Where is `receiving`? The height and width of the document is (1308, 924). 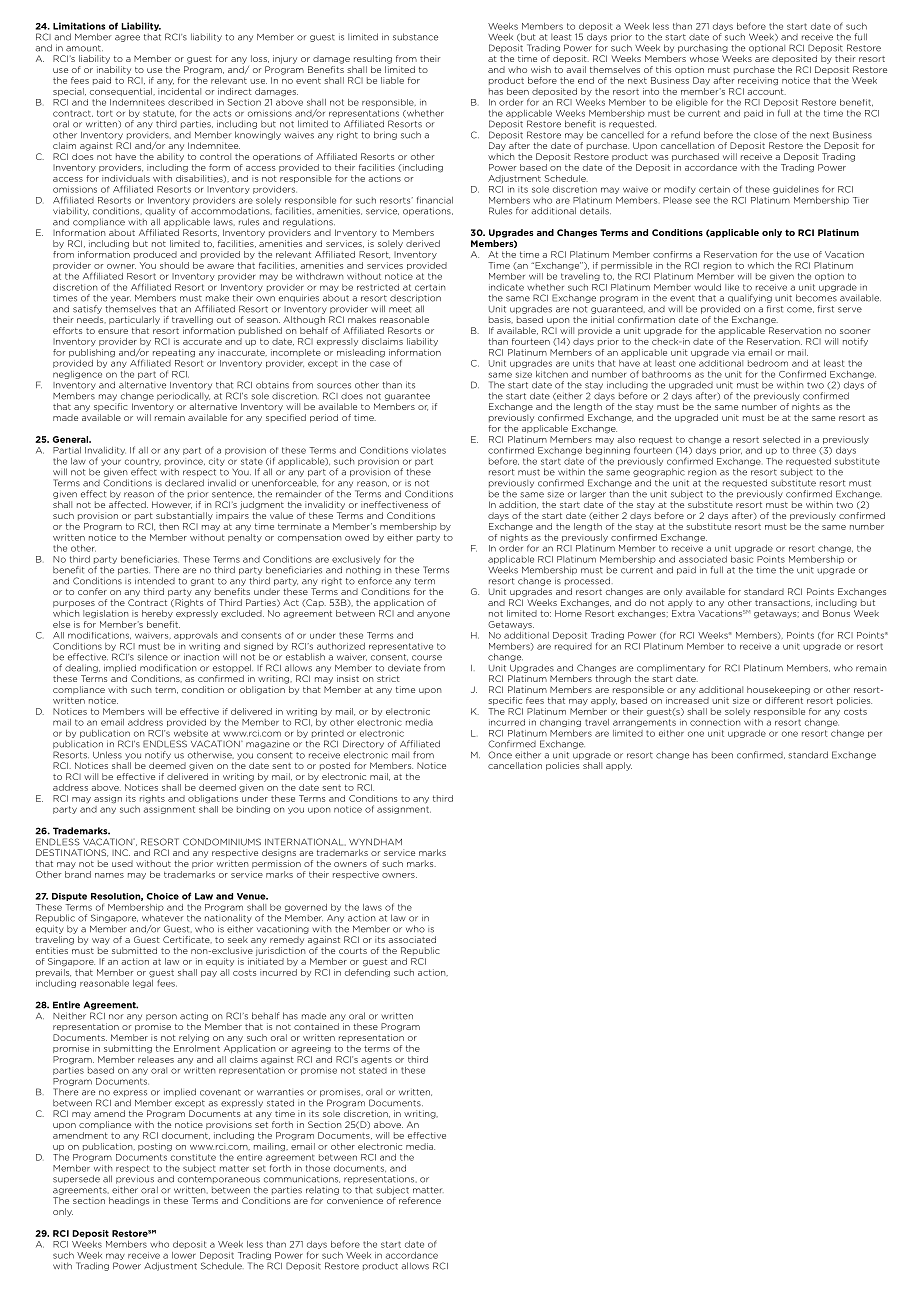 receiving is located at coordinates (758, 81).
